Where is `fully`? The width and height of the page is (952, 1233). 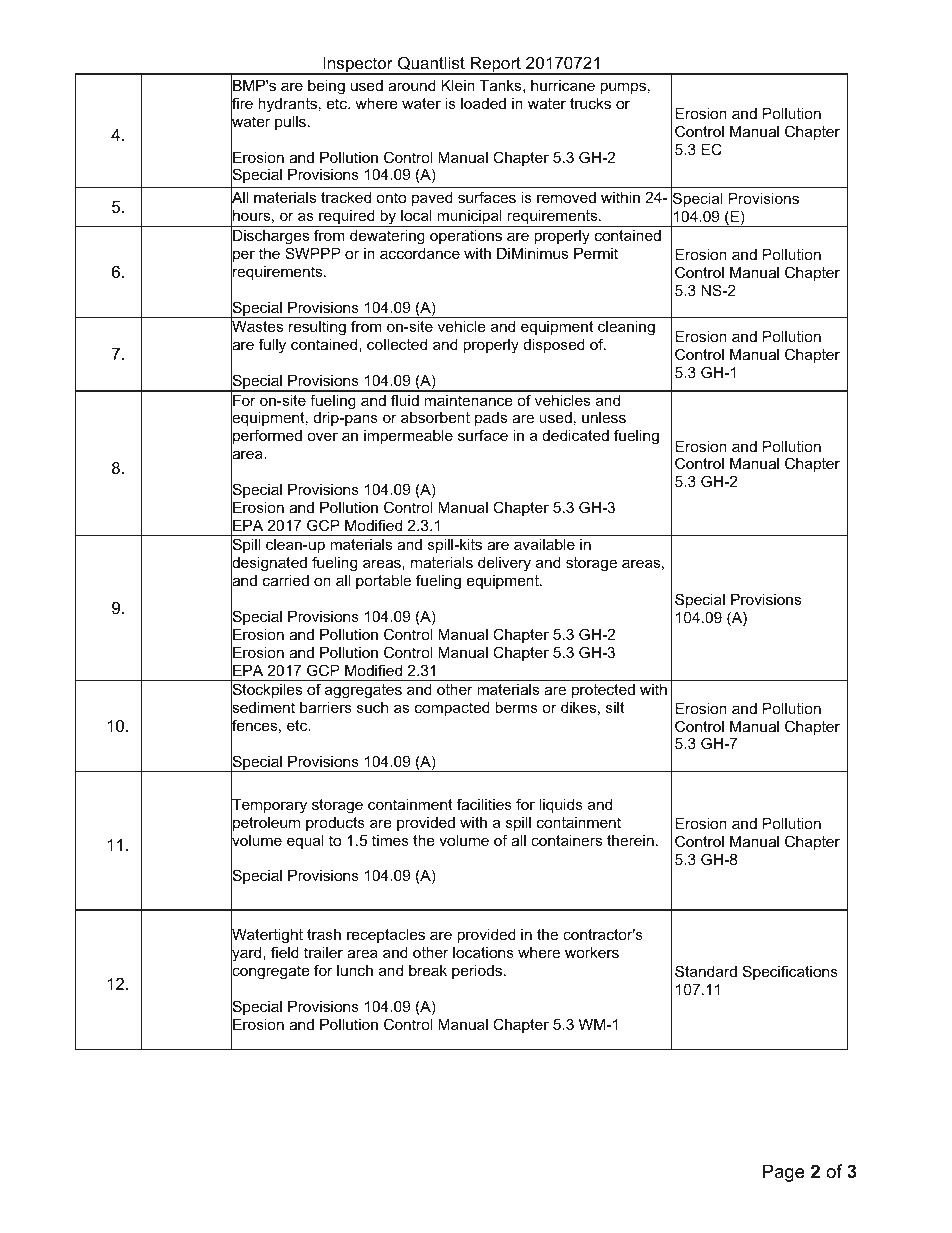 fully is located at coordinates (272, 346).
